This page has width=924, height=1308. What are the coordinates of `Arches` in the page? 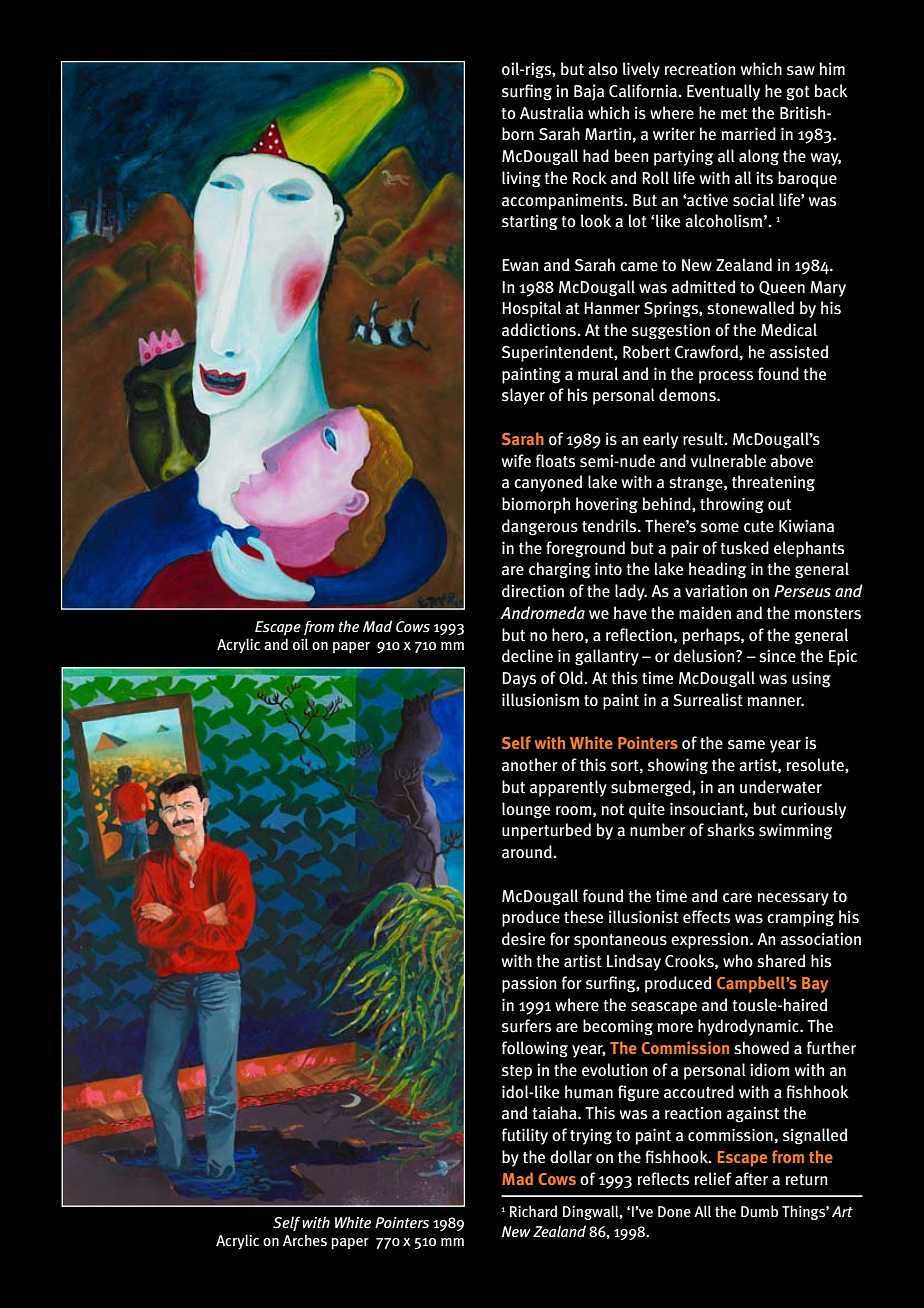 It's located at (305, 1240).
